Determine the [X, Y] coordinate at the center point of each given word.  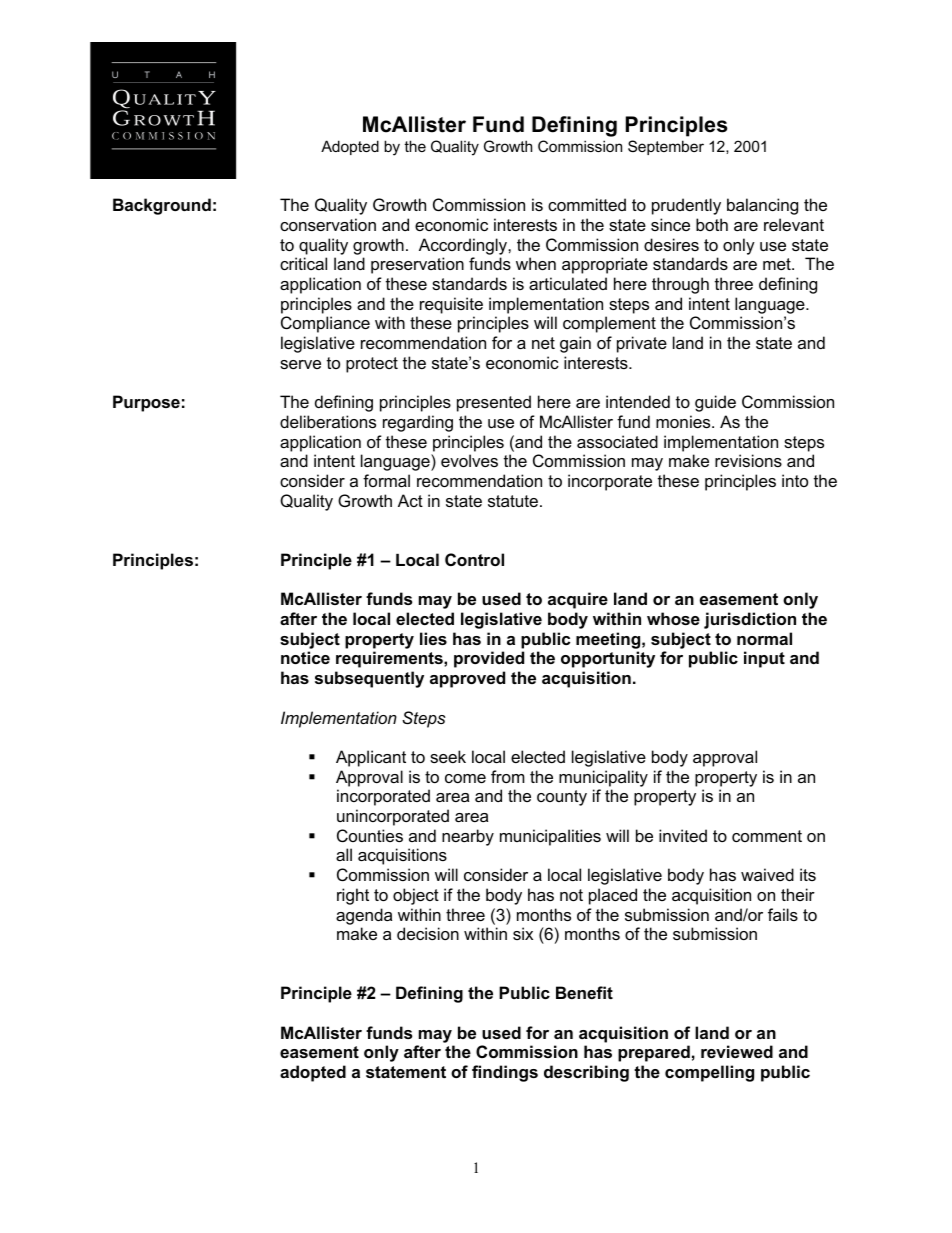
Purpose [146, 403]
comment [767, 836]
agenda [364, 916]
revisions [748, 460]
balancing [762, 206]
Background [162, 206]
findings [505, 1073]
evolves [469, 460]
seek [448, 756]
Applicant [371, 758]
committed [587, 204]
